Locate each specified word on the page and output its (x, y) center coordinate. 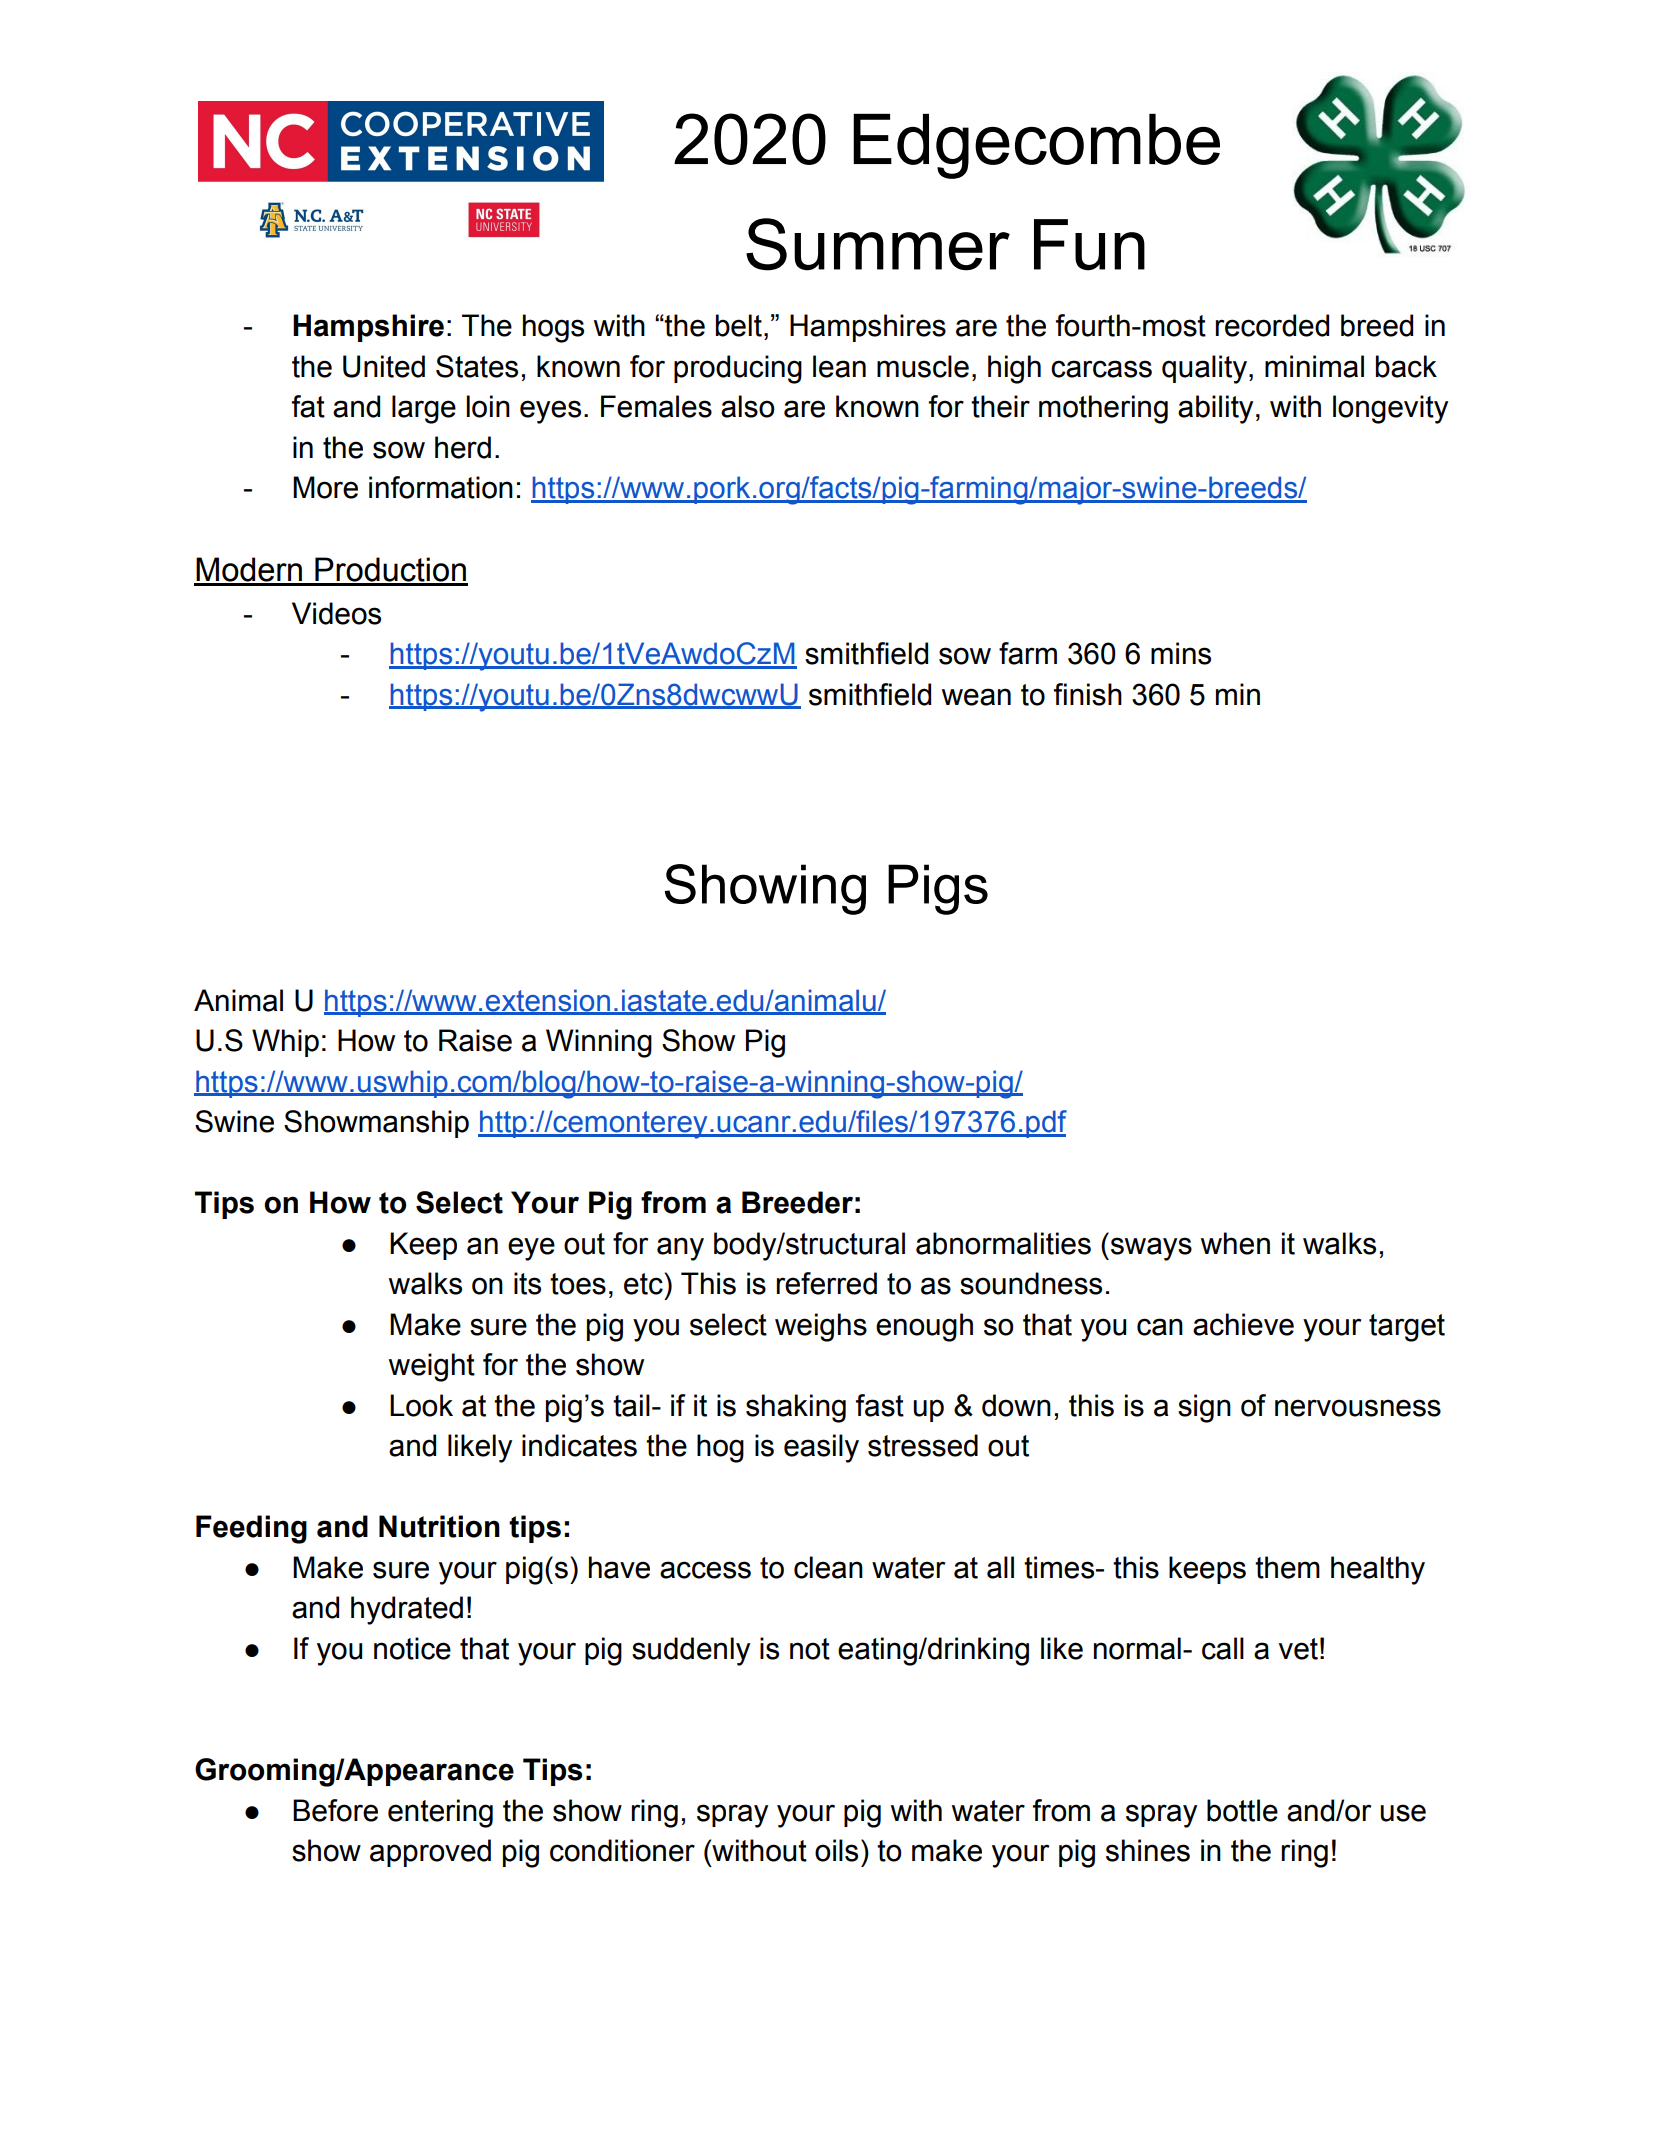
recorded (1272, 325)
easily (821, 1448)
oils (836, 1850)
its (527, 1283)
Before (335, 1810)
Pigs (938, 889)
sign (1204, 1408)
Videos (336, 613)
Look (421, 1405)
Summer (878, 244)
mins (1181, 653)
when (1235, 1243)
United (384, 366)
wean (976, 697)
